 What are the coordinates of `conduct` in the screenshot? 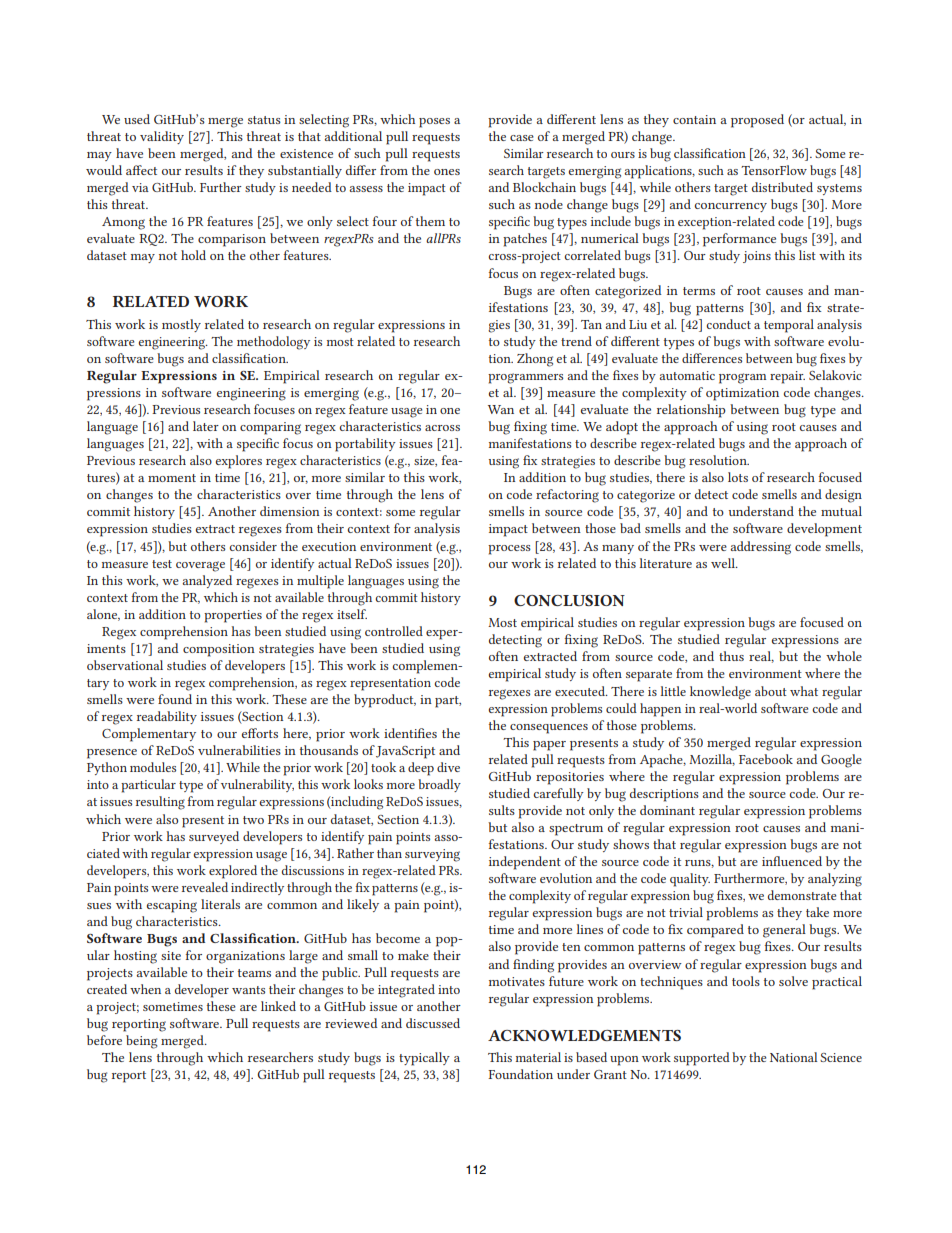 It's located at (728, 324).
